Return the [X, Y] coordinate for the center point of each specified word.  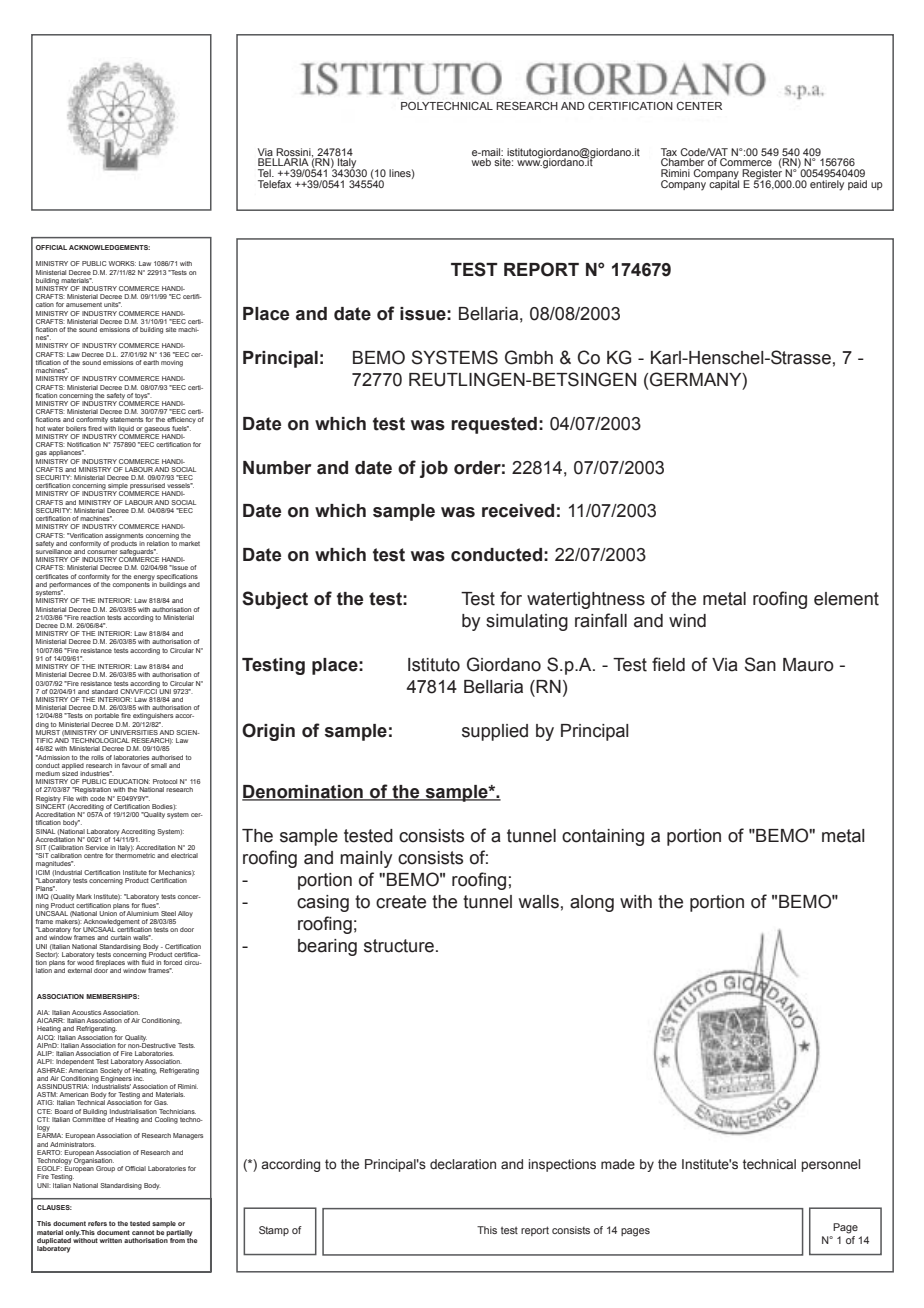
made [618, 1164]
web [481, 162]
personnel [831, 1165]
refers [97, 1223]
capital [724, 184]
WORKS [122, 263]
